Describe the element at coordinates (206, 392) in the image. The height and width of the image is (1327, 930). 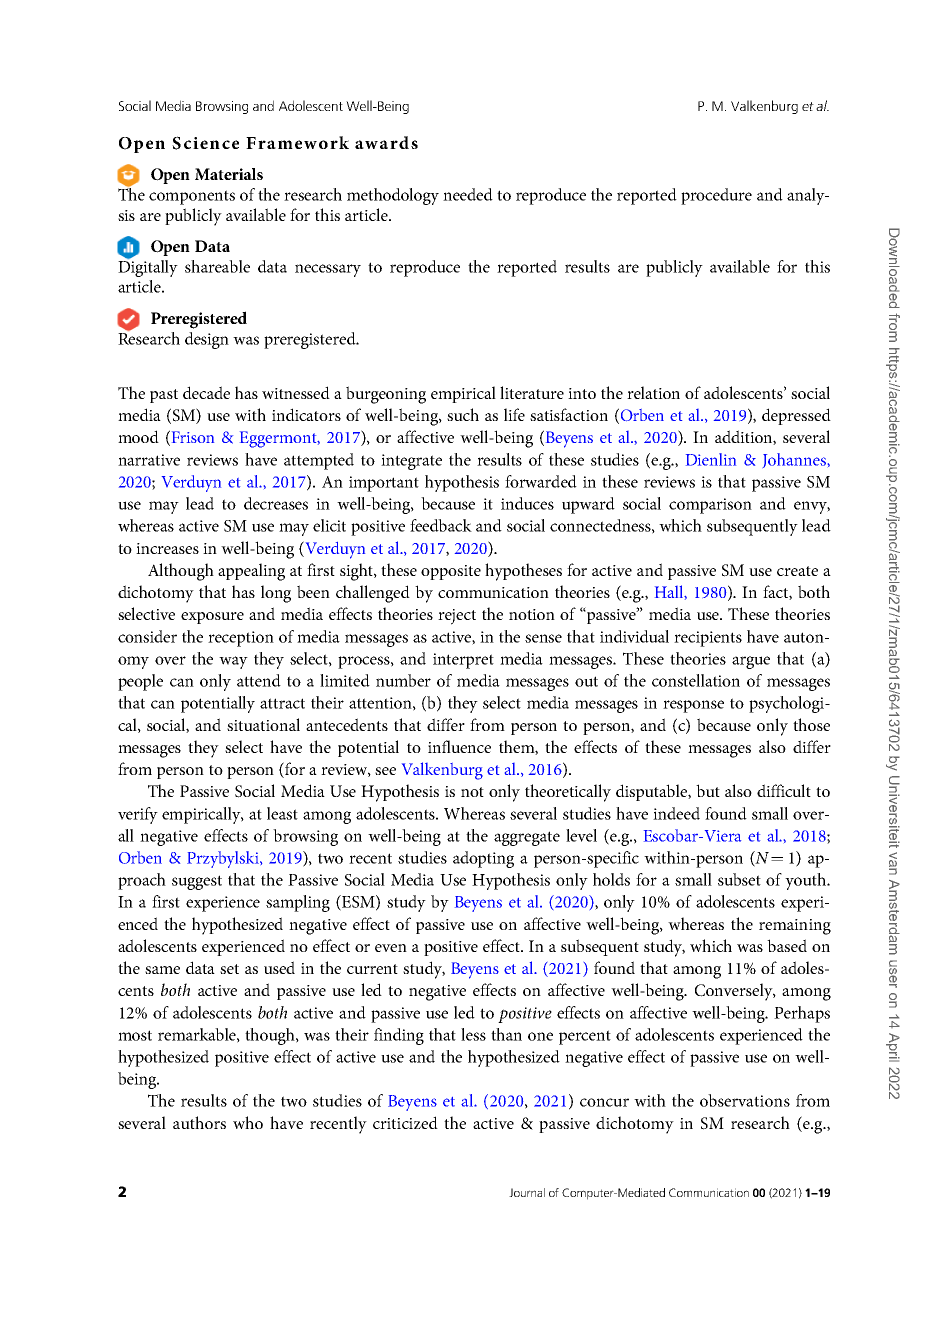
I see `decade` at that location.
